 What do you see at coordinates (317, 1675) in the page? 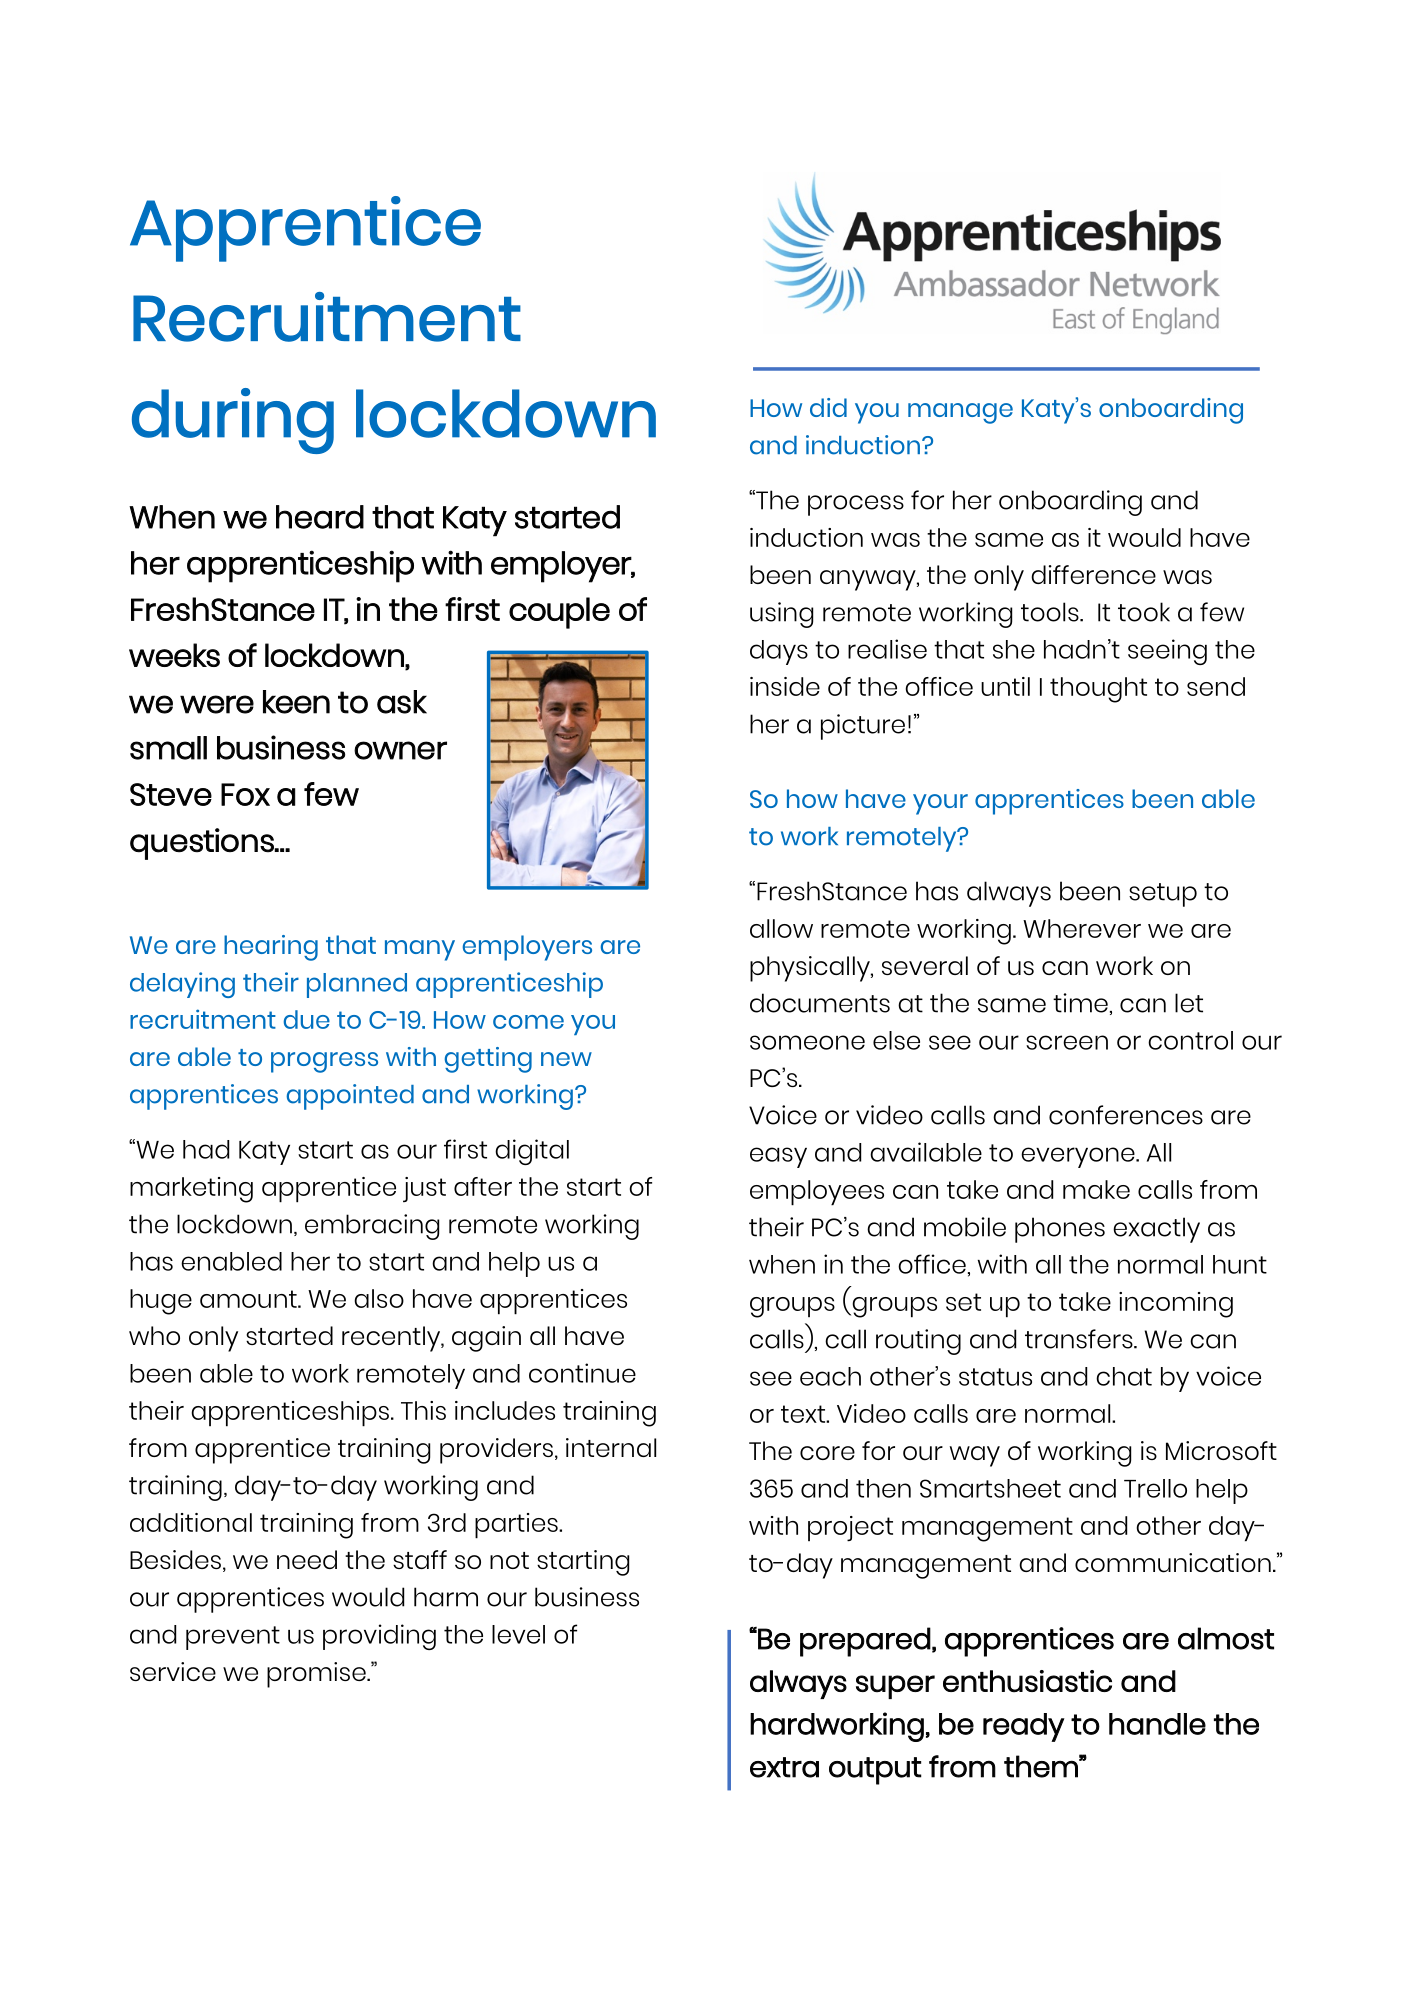
I see `promise` at bounding box center [317, 1675].
